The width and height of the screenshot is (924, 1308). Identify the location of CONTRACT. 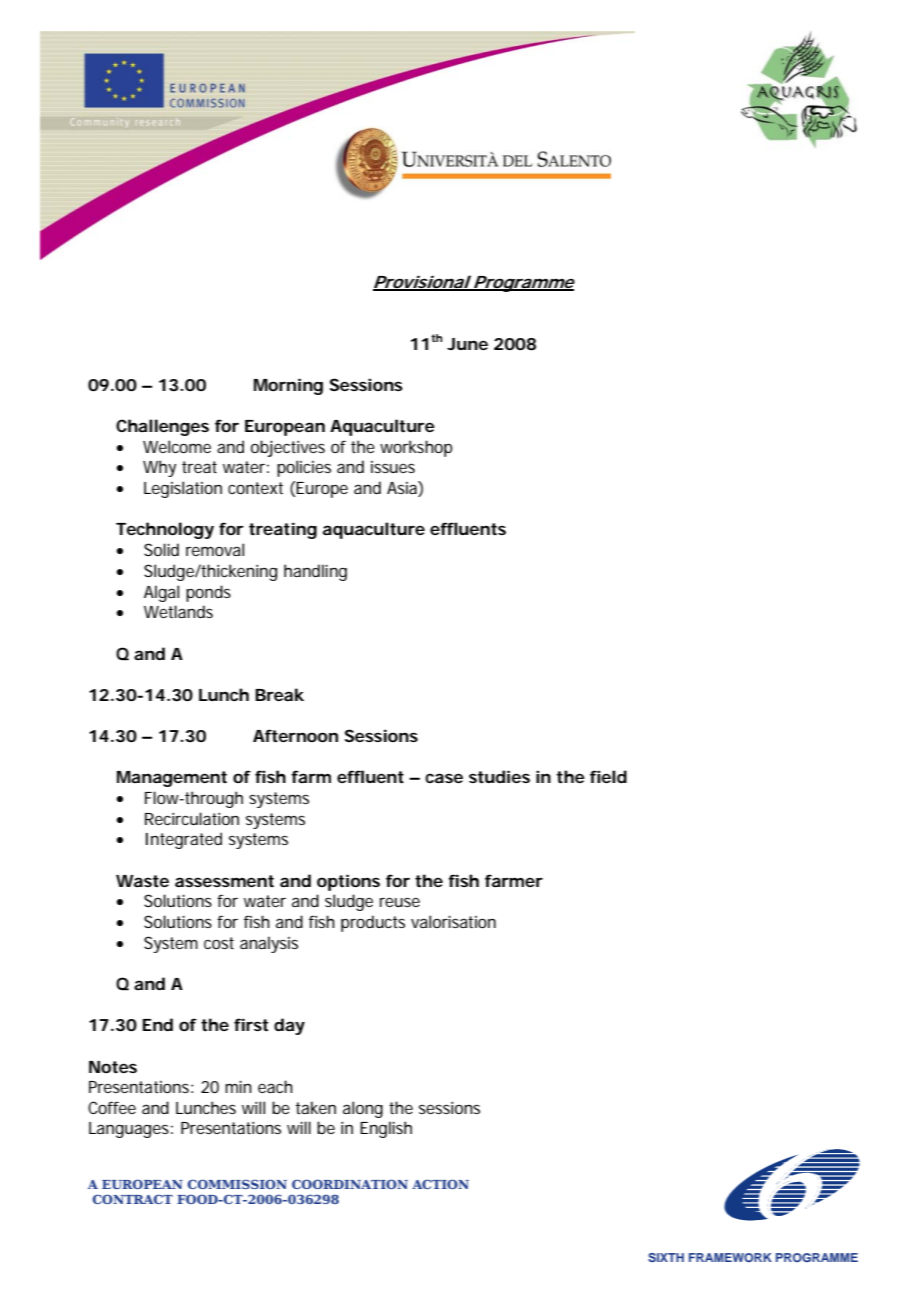
(133, 1199).
